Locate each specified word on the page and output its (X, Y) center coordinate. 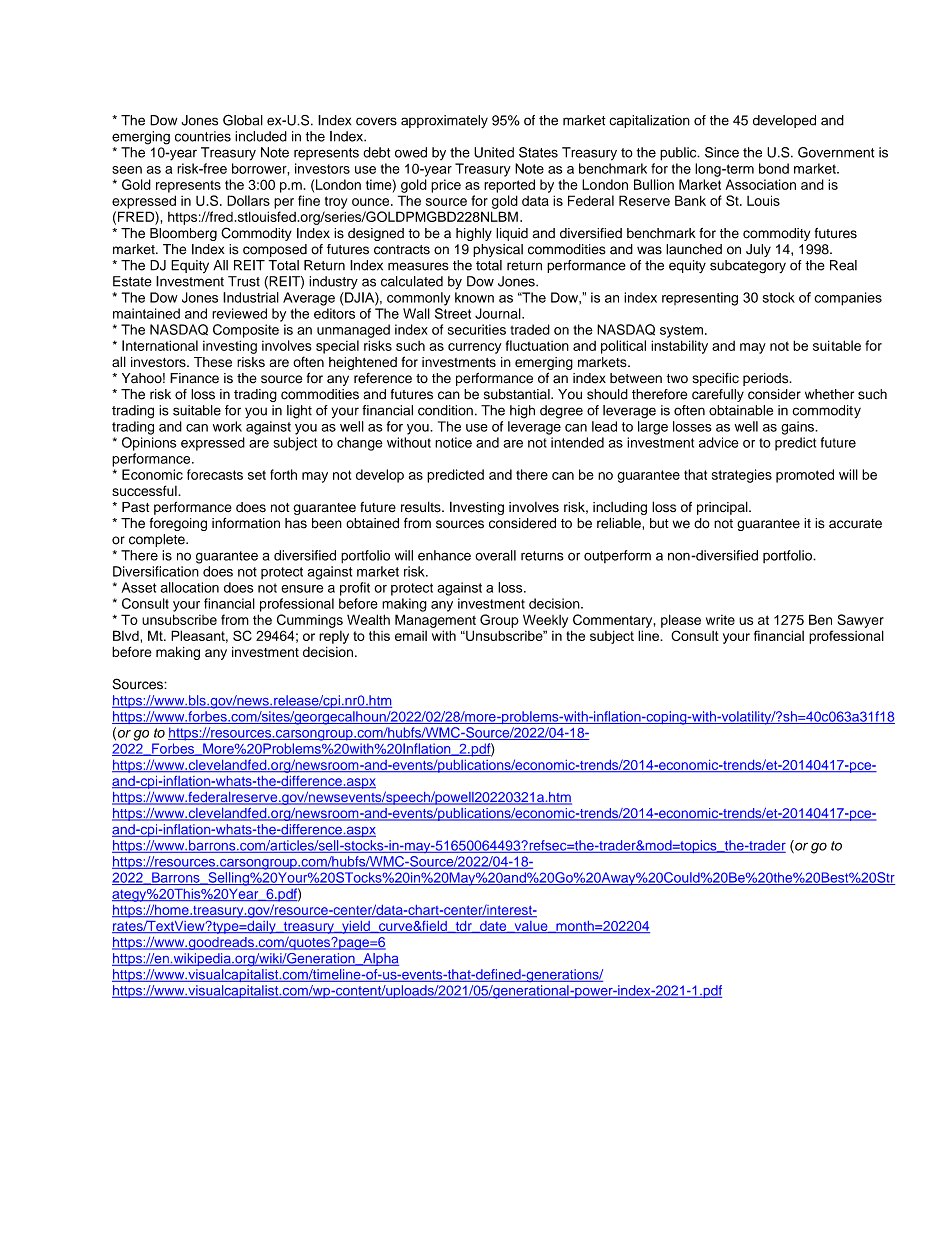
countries (203, 136)
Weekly (545, 621)
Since (722, 152)
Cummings (310, 621)
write (720, 620)
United (494, 152)
